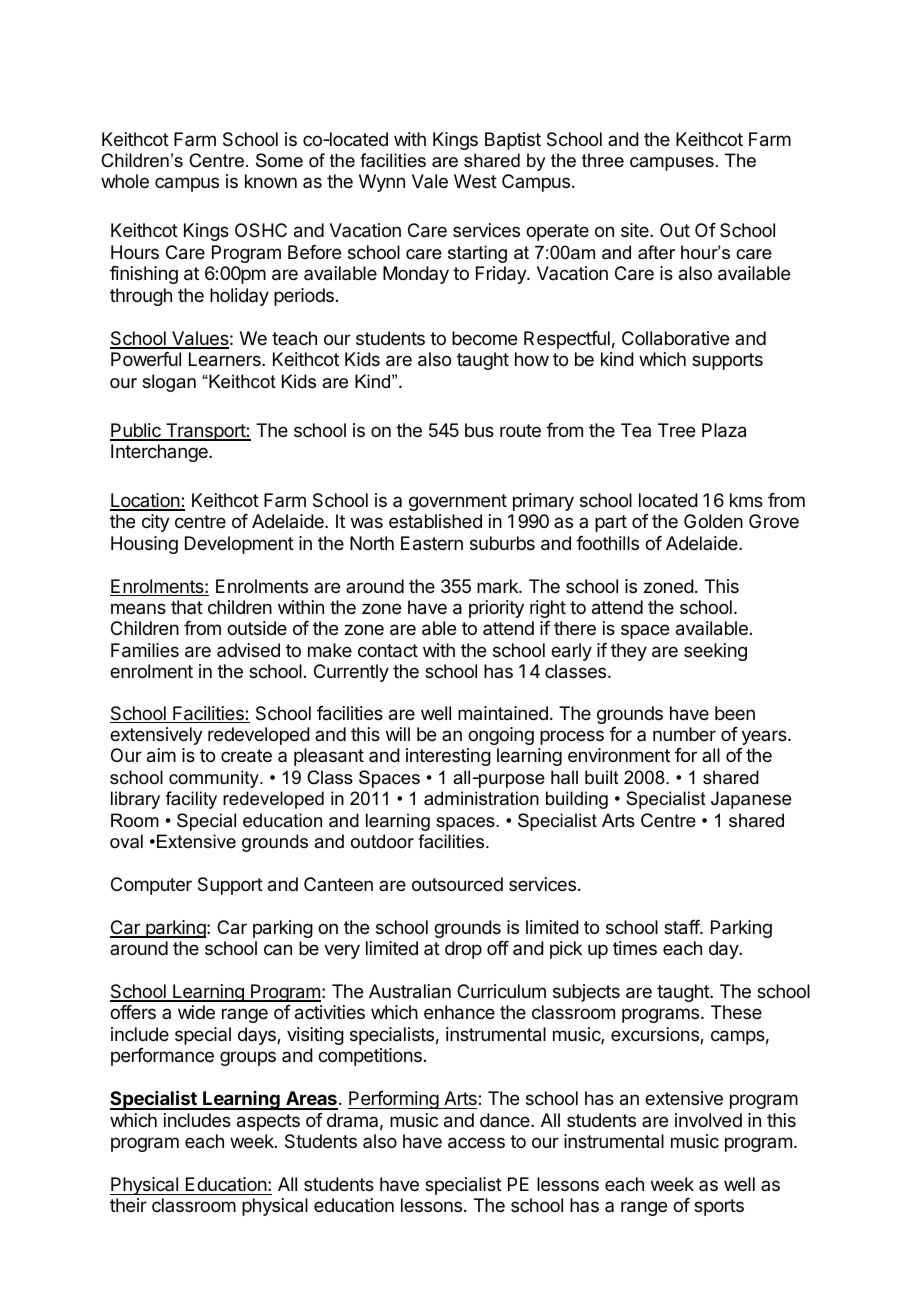 The image size is (924, 1308). What do you see at coordinates (128, 1205) in the page?
I see `their` at bounding box center [128, 1205].
